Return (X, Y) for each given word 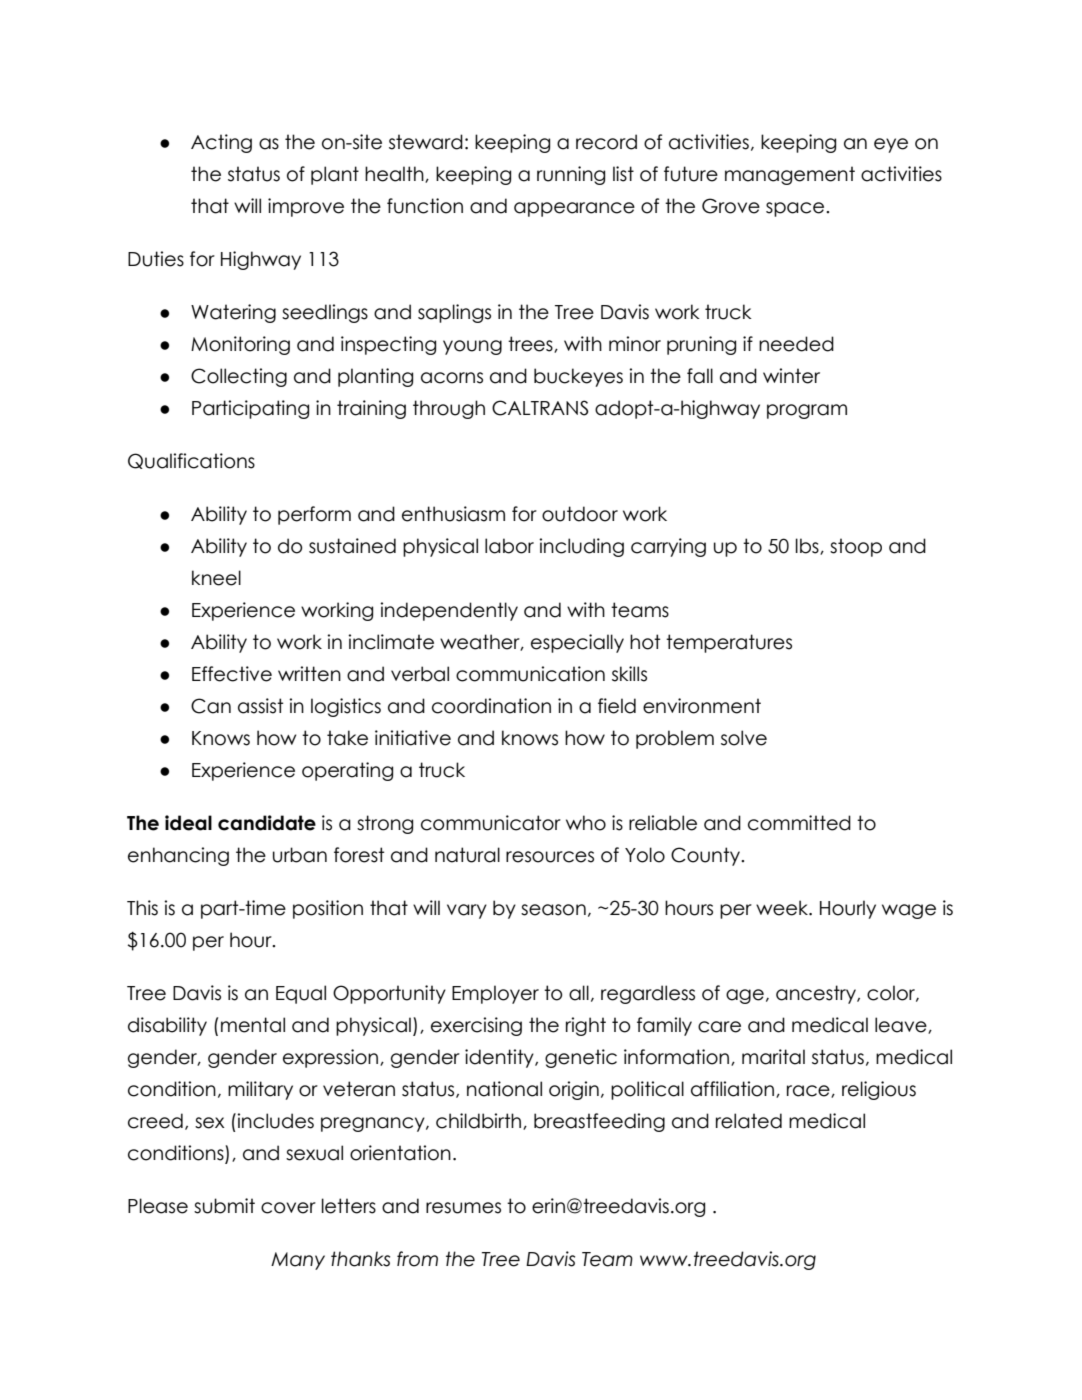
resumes (463, 1208)
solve (744, 738)
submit (224, 1206)
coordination (491, 706)
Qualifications (191, 461)
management (790, 175)
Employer (495, 994)
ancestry (817, 994)
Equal (301, 994)
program (807, 411)
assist (260, 706)
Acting (221, 143)
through (449, 409)
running (571, 175)
